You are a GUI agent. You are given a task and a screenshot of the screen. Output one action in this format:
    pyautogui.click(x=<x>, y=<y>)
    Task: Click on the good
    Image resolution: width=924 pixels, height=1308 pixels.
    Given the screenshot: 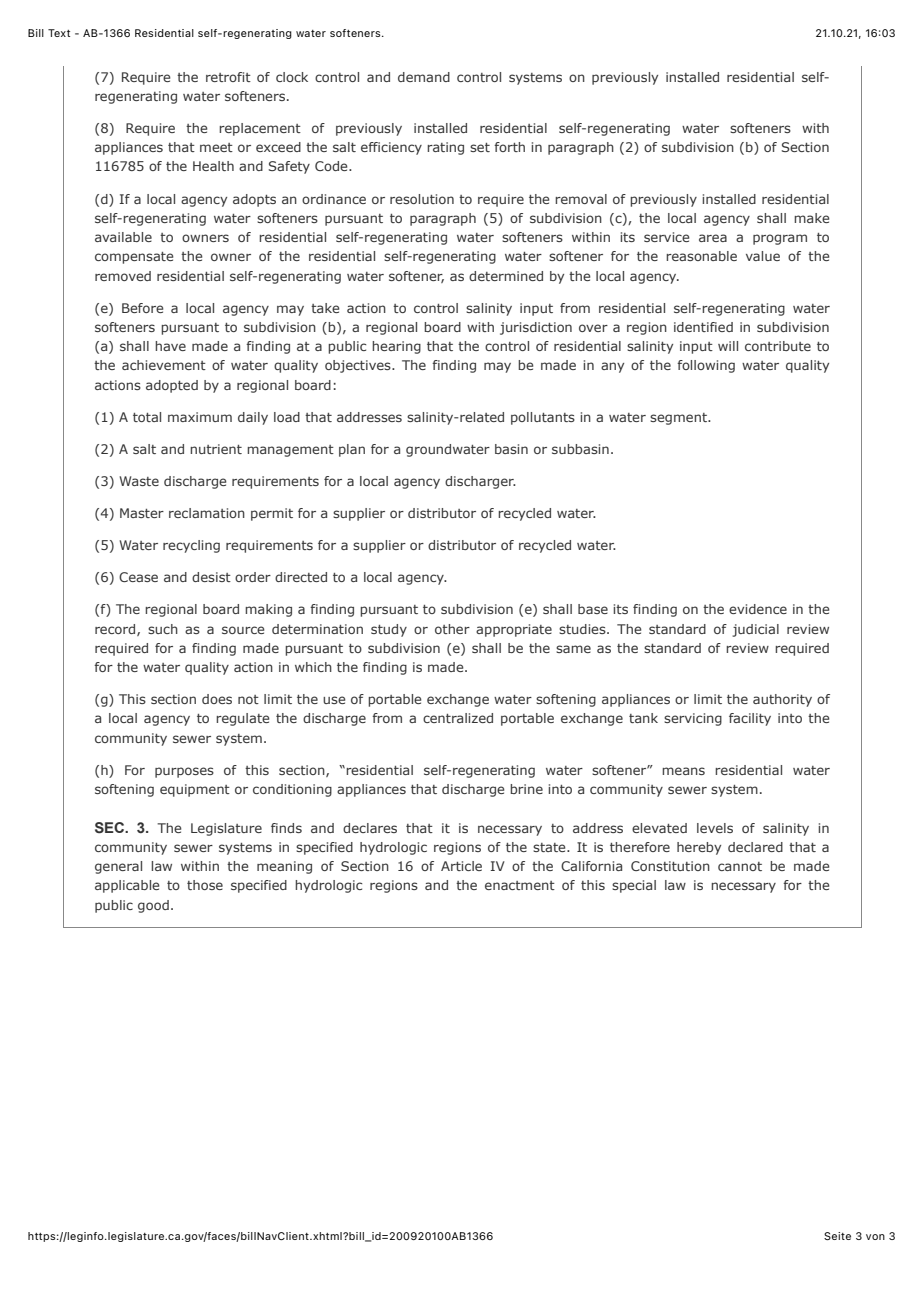 What is the action you would take?
    pyautogui.click(x=153, y=906)
